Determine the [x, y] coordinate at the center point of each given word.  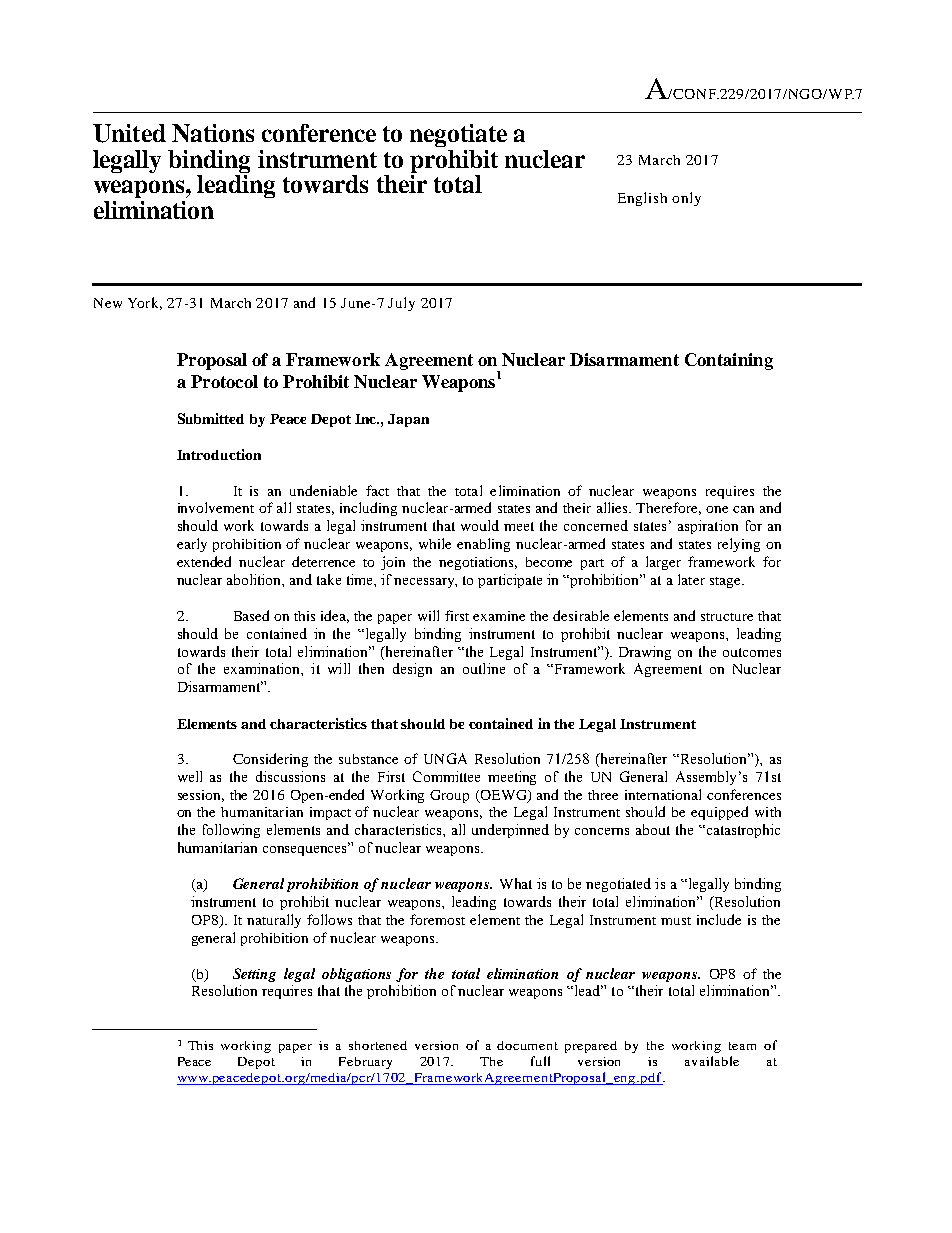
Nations [213, 133]
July [401, 304]
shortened [378, 1045]
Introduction [219, 454]
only [686, 199]
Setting [254, 975]
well [190, 776]
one [717, 509]
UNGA [445, 758]
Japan [408, 420]
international [663, 794]
